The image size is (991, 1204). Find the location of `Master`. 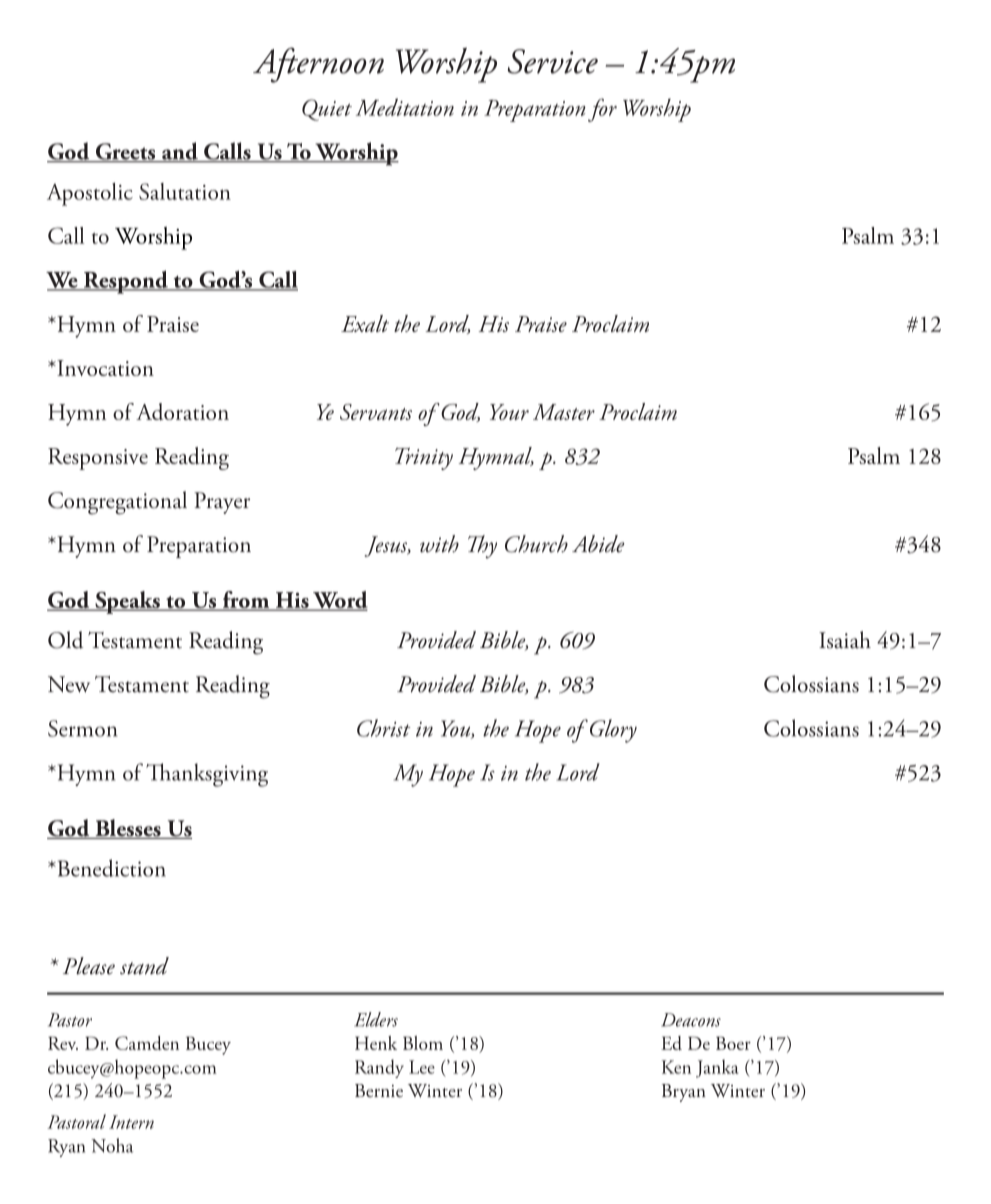

Master is located at coordinates (564, 412).
